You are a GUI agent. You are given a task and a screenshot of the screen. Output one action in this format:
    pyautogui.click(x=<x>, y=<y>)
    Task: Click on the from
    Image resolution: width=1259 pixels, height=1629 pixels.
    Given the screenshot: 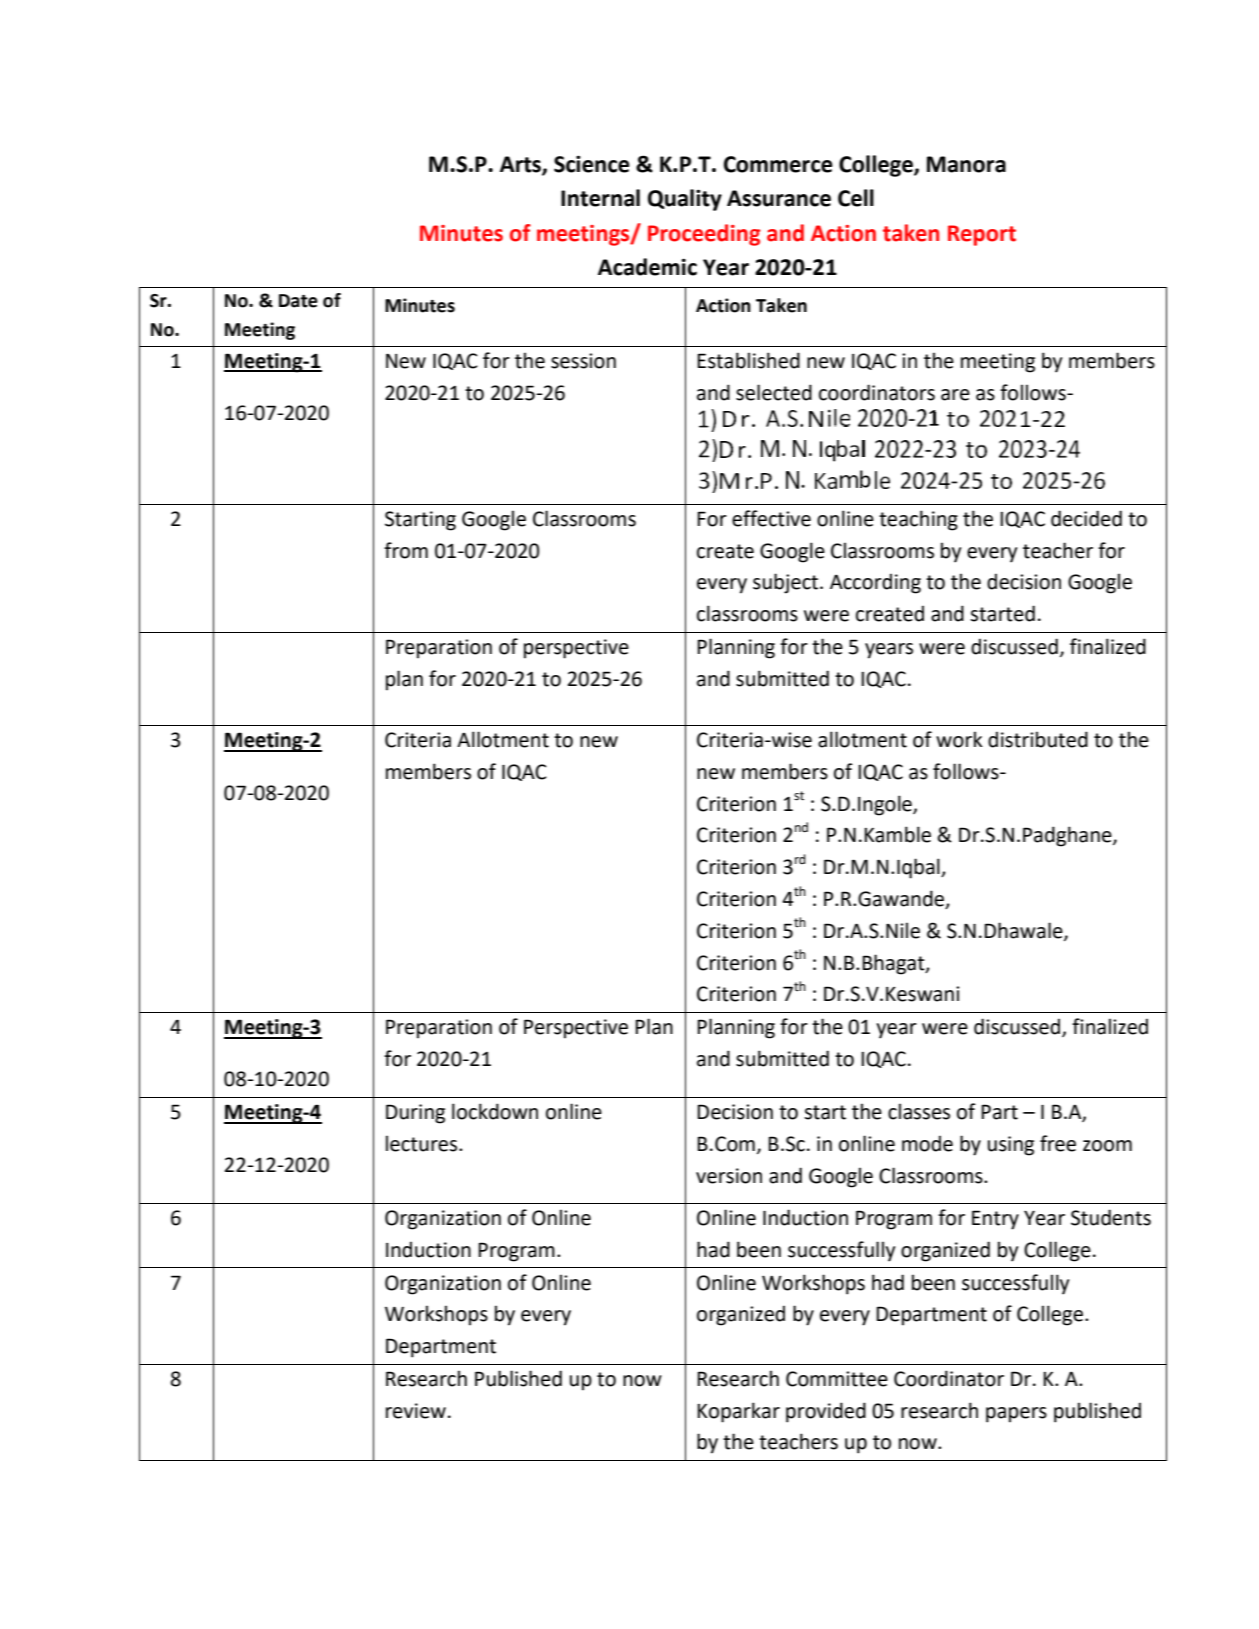 What is the action you would take?
    pyautogui.click(x=406, y=550)
